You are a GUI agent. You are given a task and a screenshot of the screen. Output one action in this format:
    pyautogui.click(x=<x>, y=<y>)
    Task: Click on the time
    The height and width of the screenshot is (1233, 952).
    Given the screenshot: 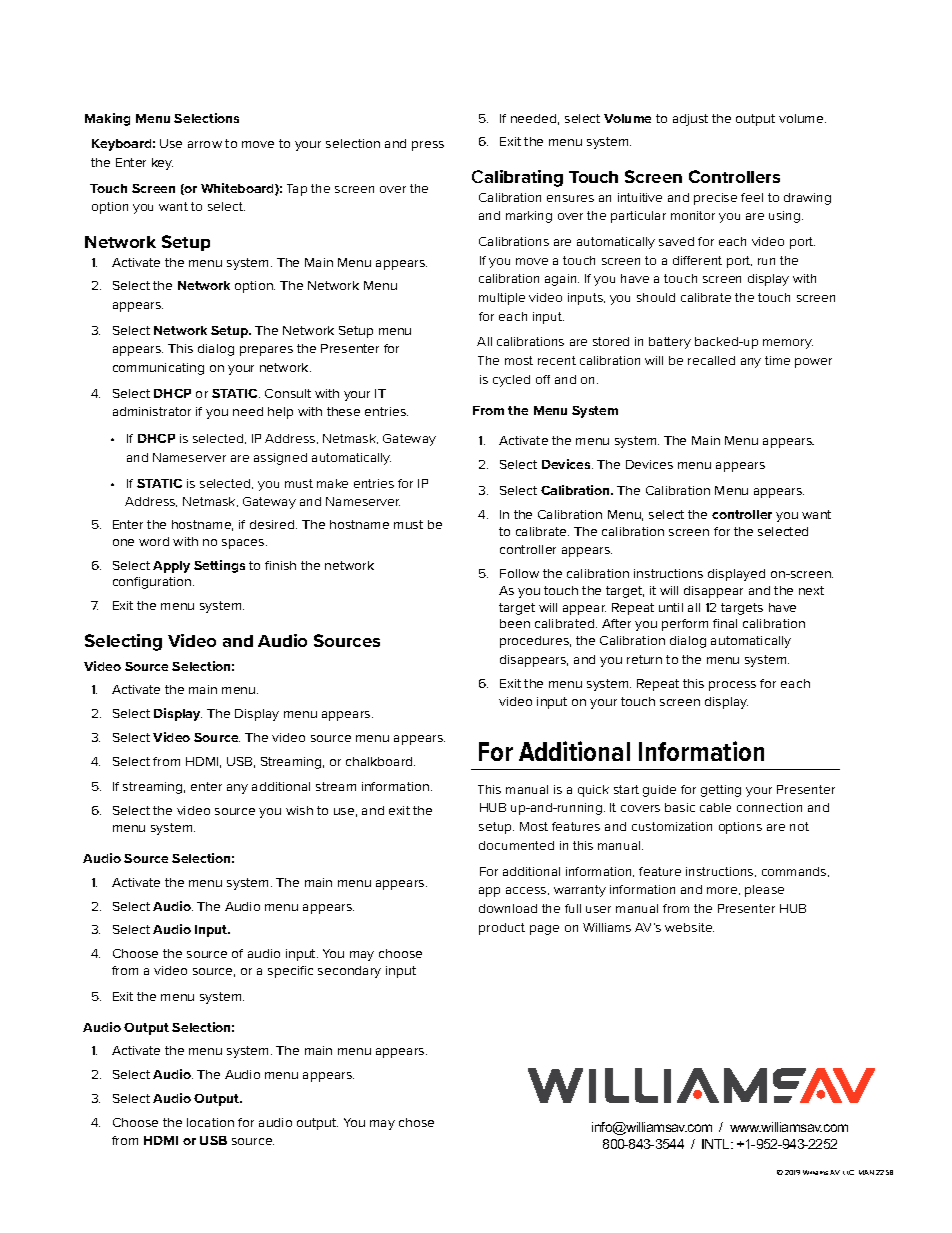 What is the action you would take?
    pyautogui.click(x=777, y=360)
